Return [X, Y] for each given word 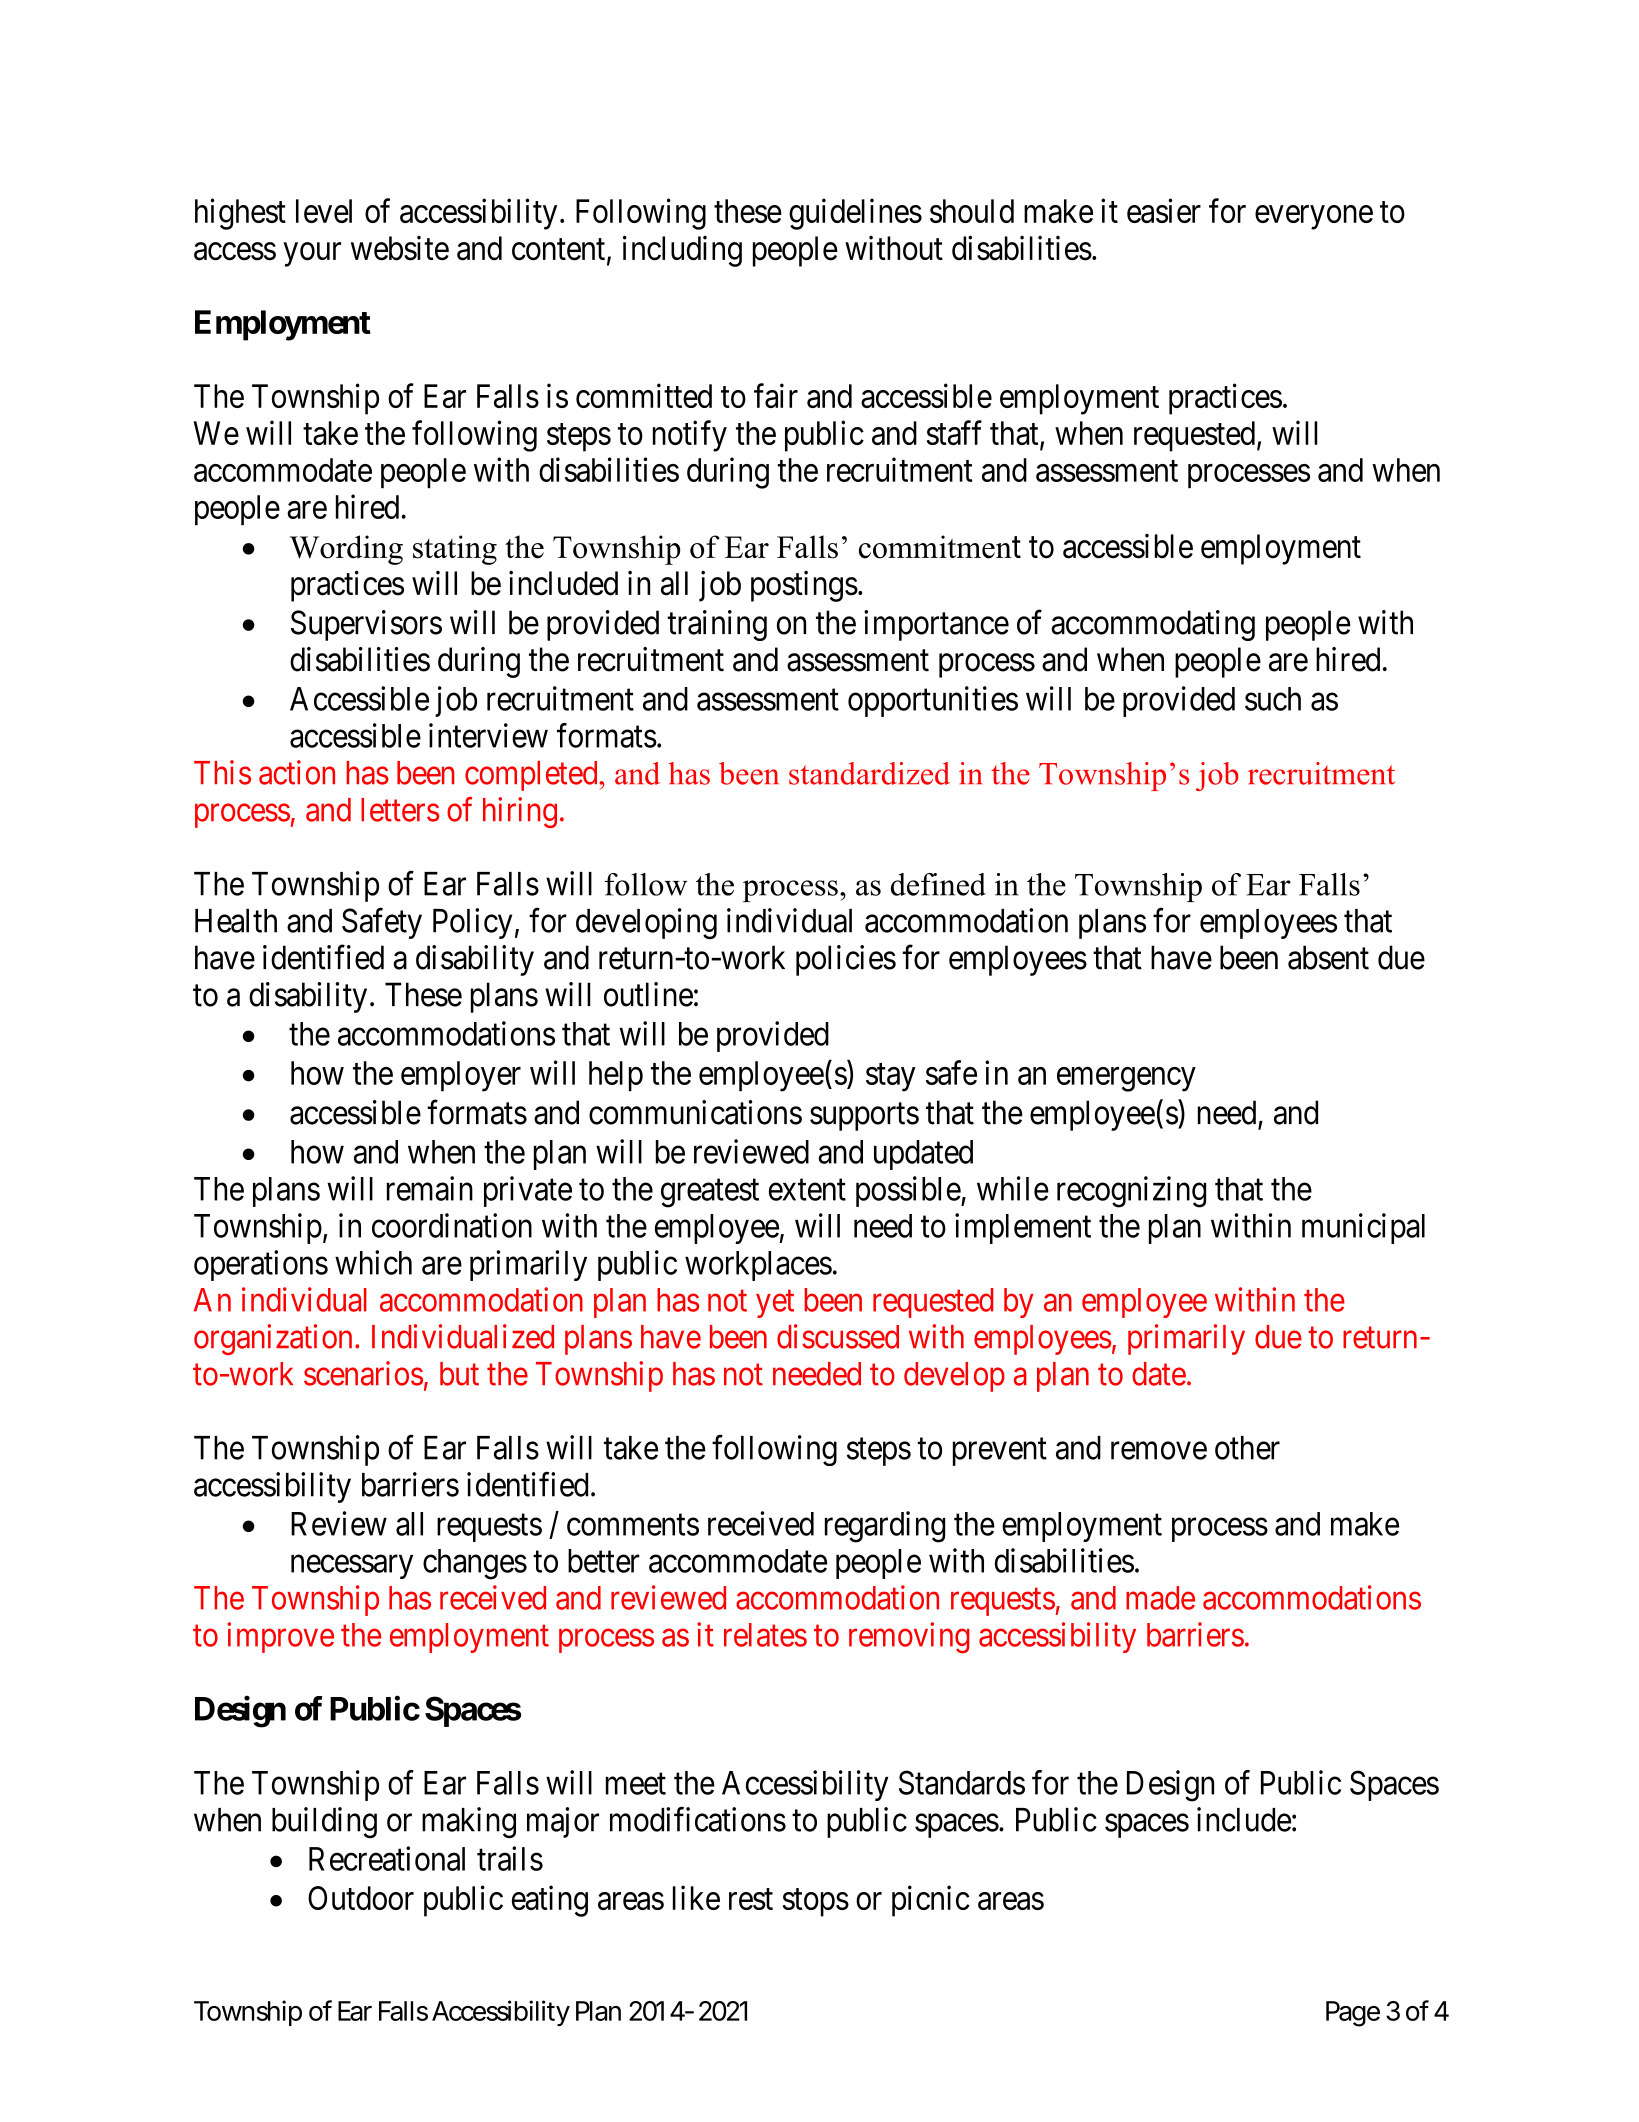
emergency [1126, 1079]
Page [1353, 2014]
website [400, 248]
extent [807, 1190]
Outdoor [361, 1898]
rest [751, 1899]
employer [461, 1076]
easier [1164, 210]
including [682, 251]
